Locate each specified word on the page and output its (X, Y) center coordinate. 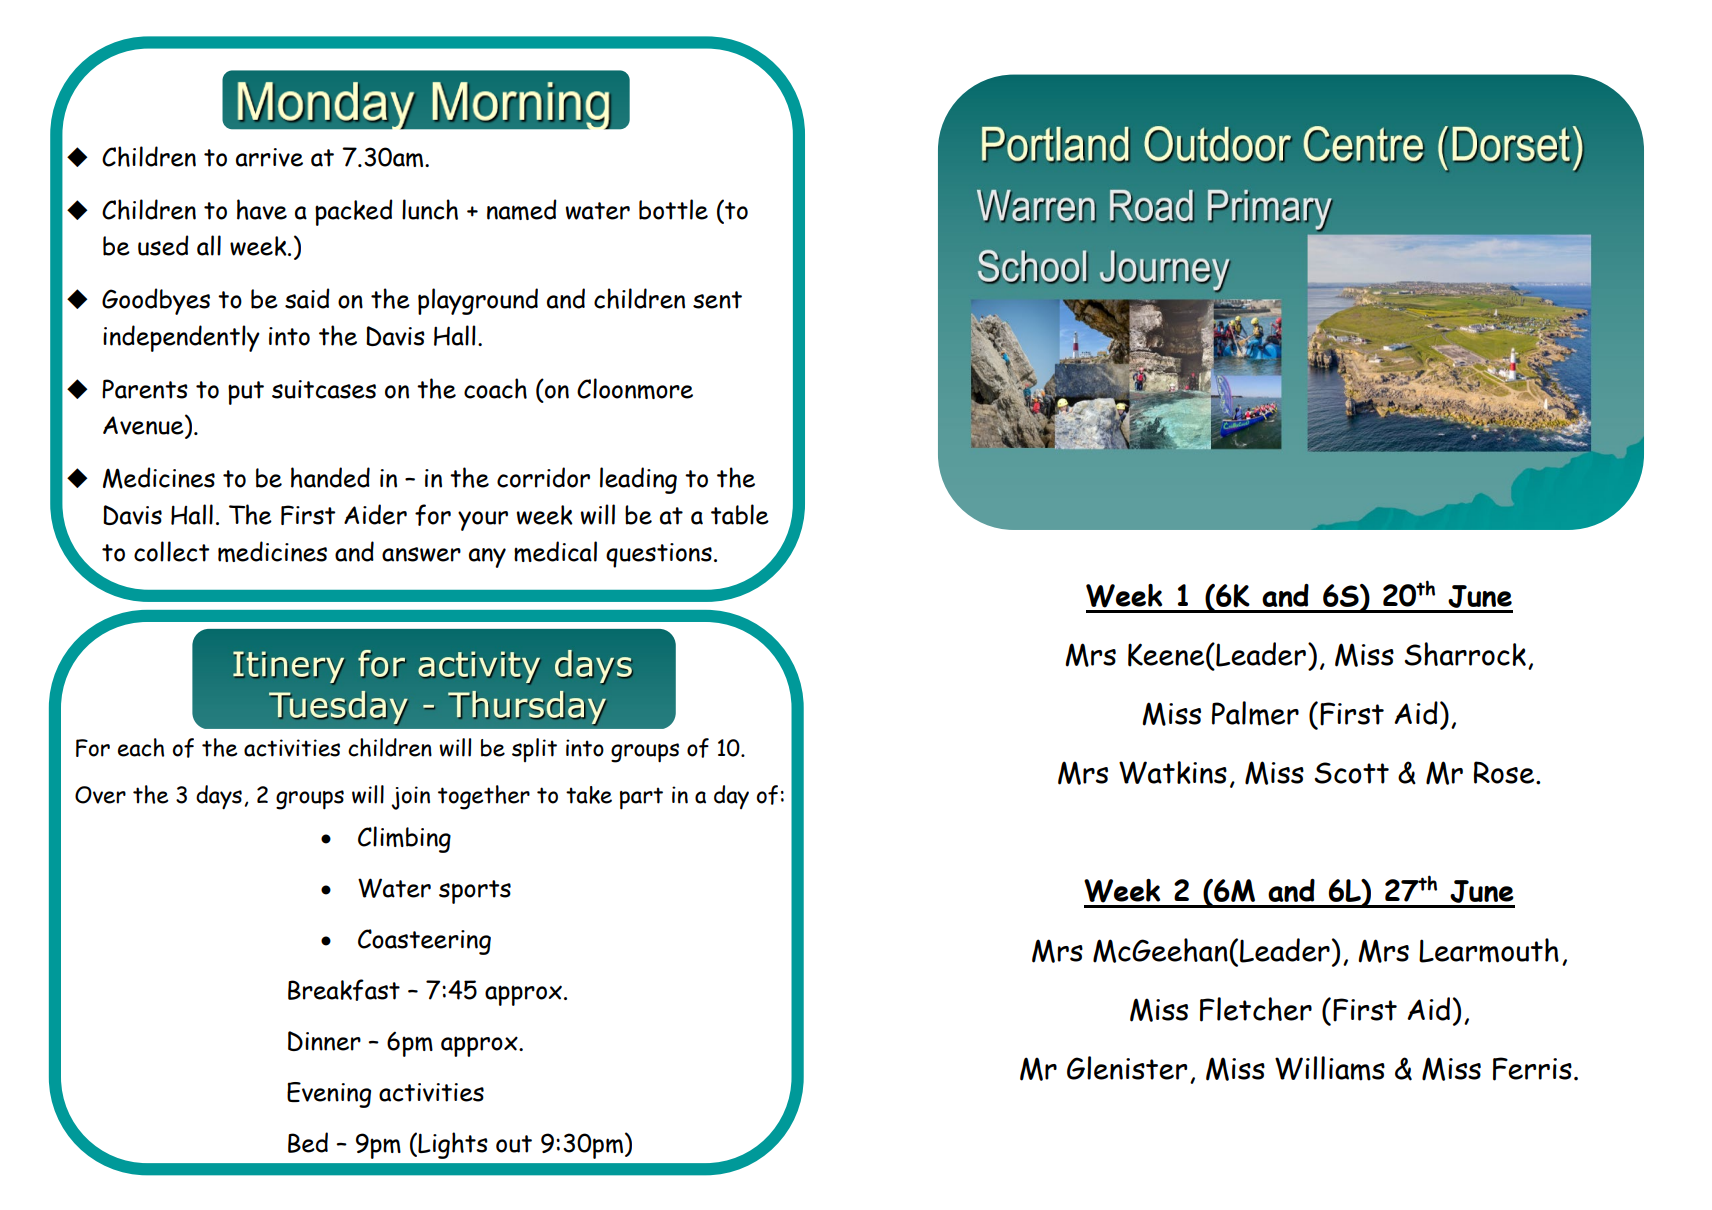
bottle (673, 209)
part (641, 798)
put (246, 393)
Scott (1351, 773)
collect (172, 551)
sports (475, 892)
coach (495, 388)
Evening (329, 1095)
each (141, 747)
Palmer (1255, 713)
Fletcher (1256, 1009)
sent (717, 300)
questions (659, 555)
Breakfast (344, 990)
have (262, 209)
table (740, 514)
